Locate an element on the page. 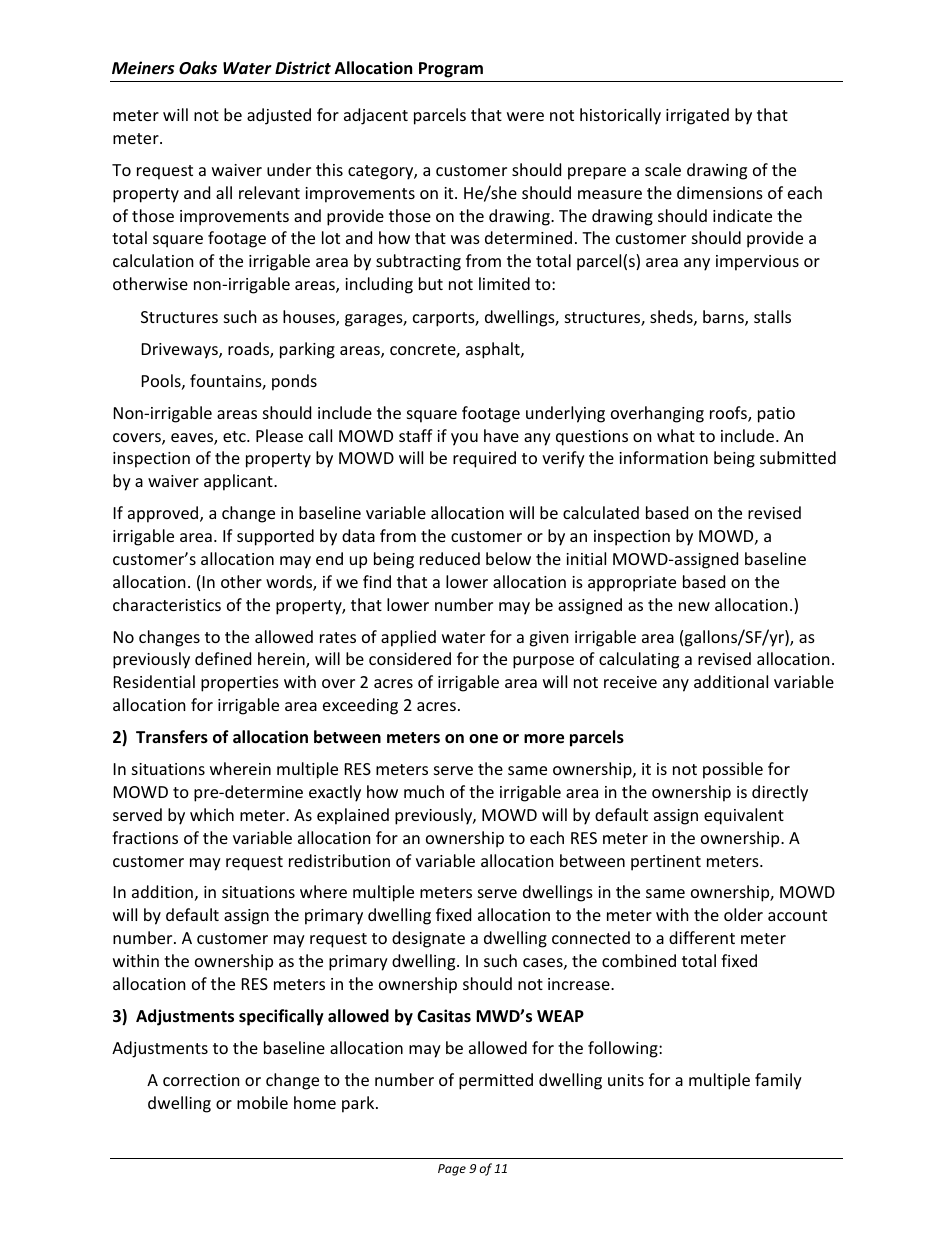 Image resolution: width=952 pixels, height=1233 pixels. mobile is located at coordinates (262, 1102).
